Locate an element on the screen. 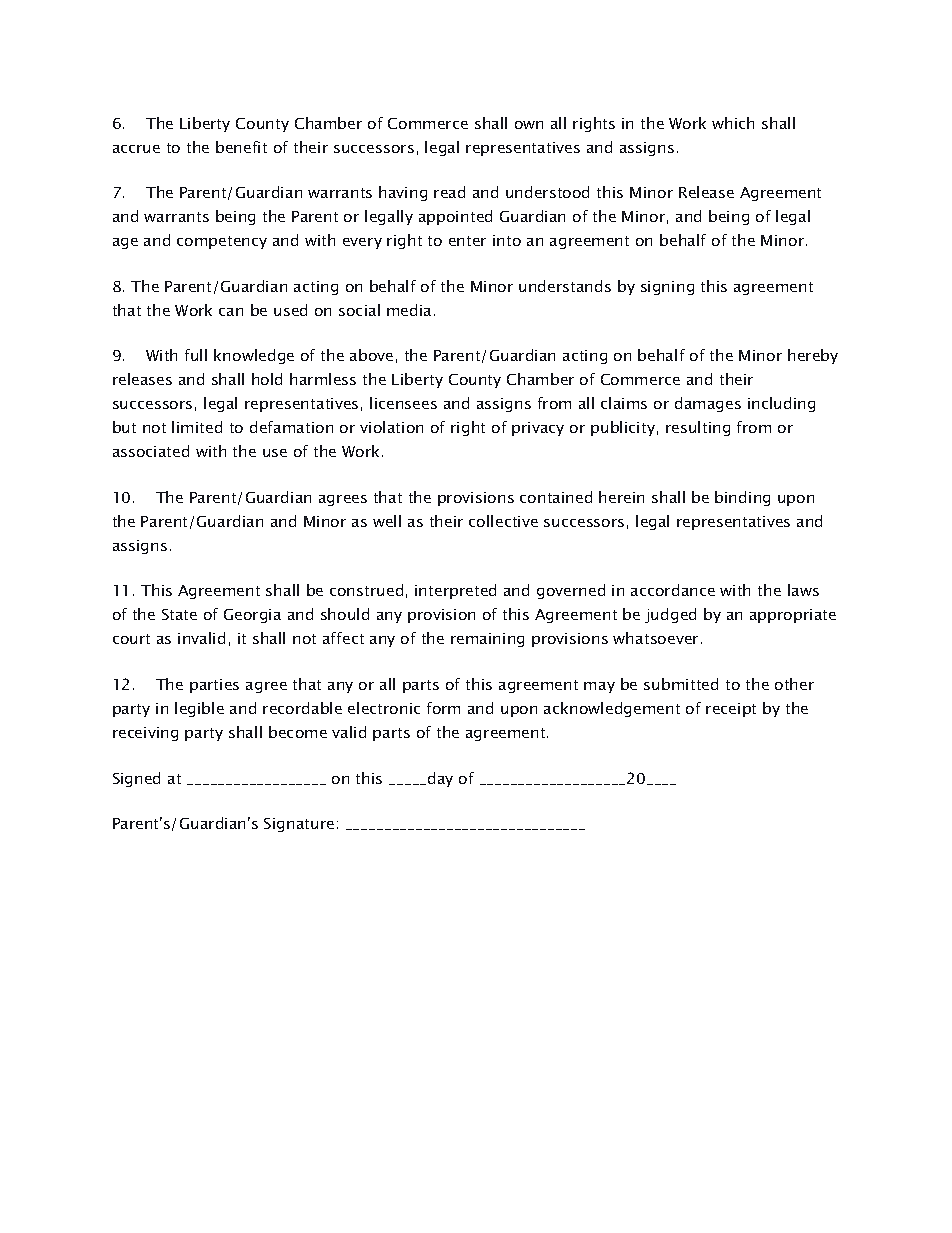 The image size is (952, 1233). parties is located at coordinates (214, 686).
